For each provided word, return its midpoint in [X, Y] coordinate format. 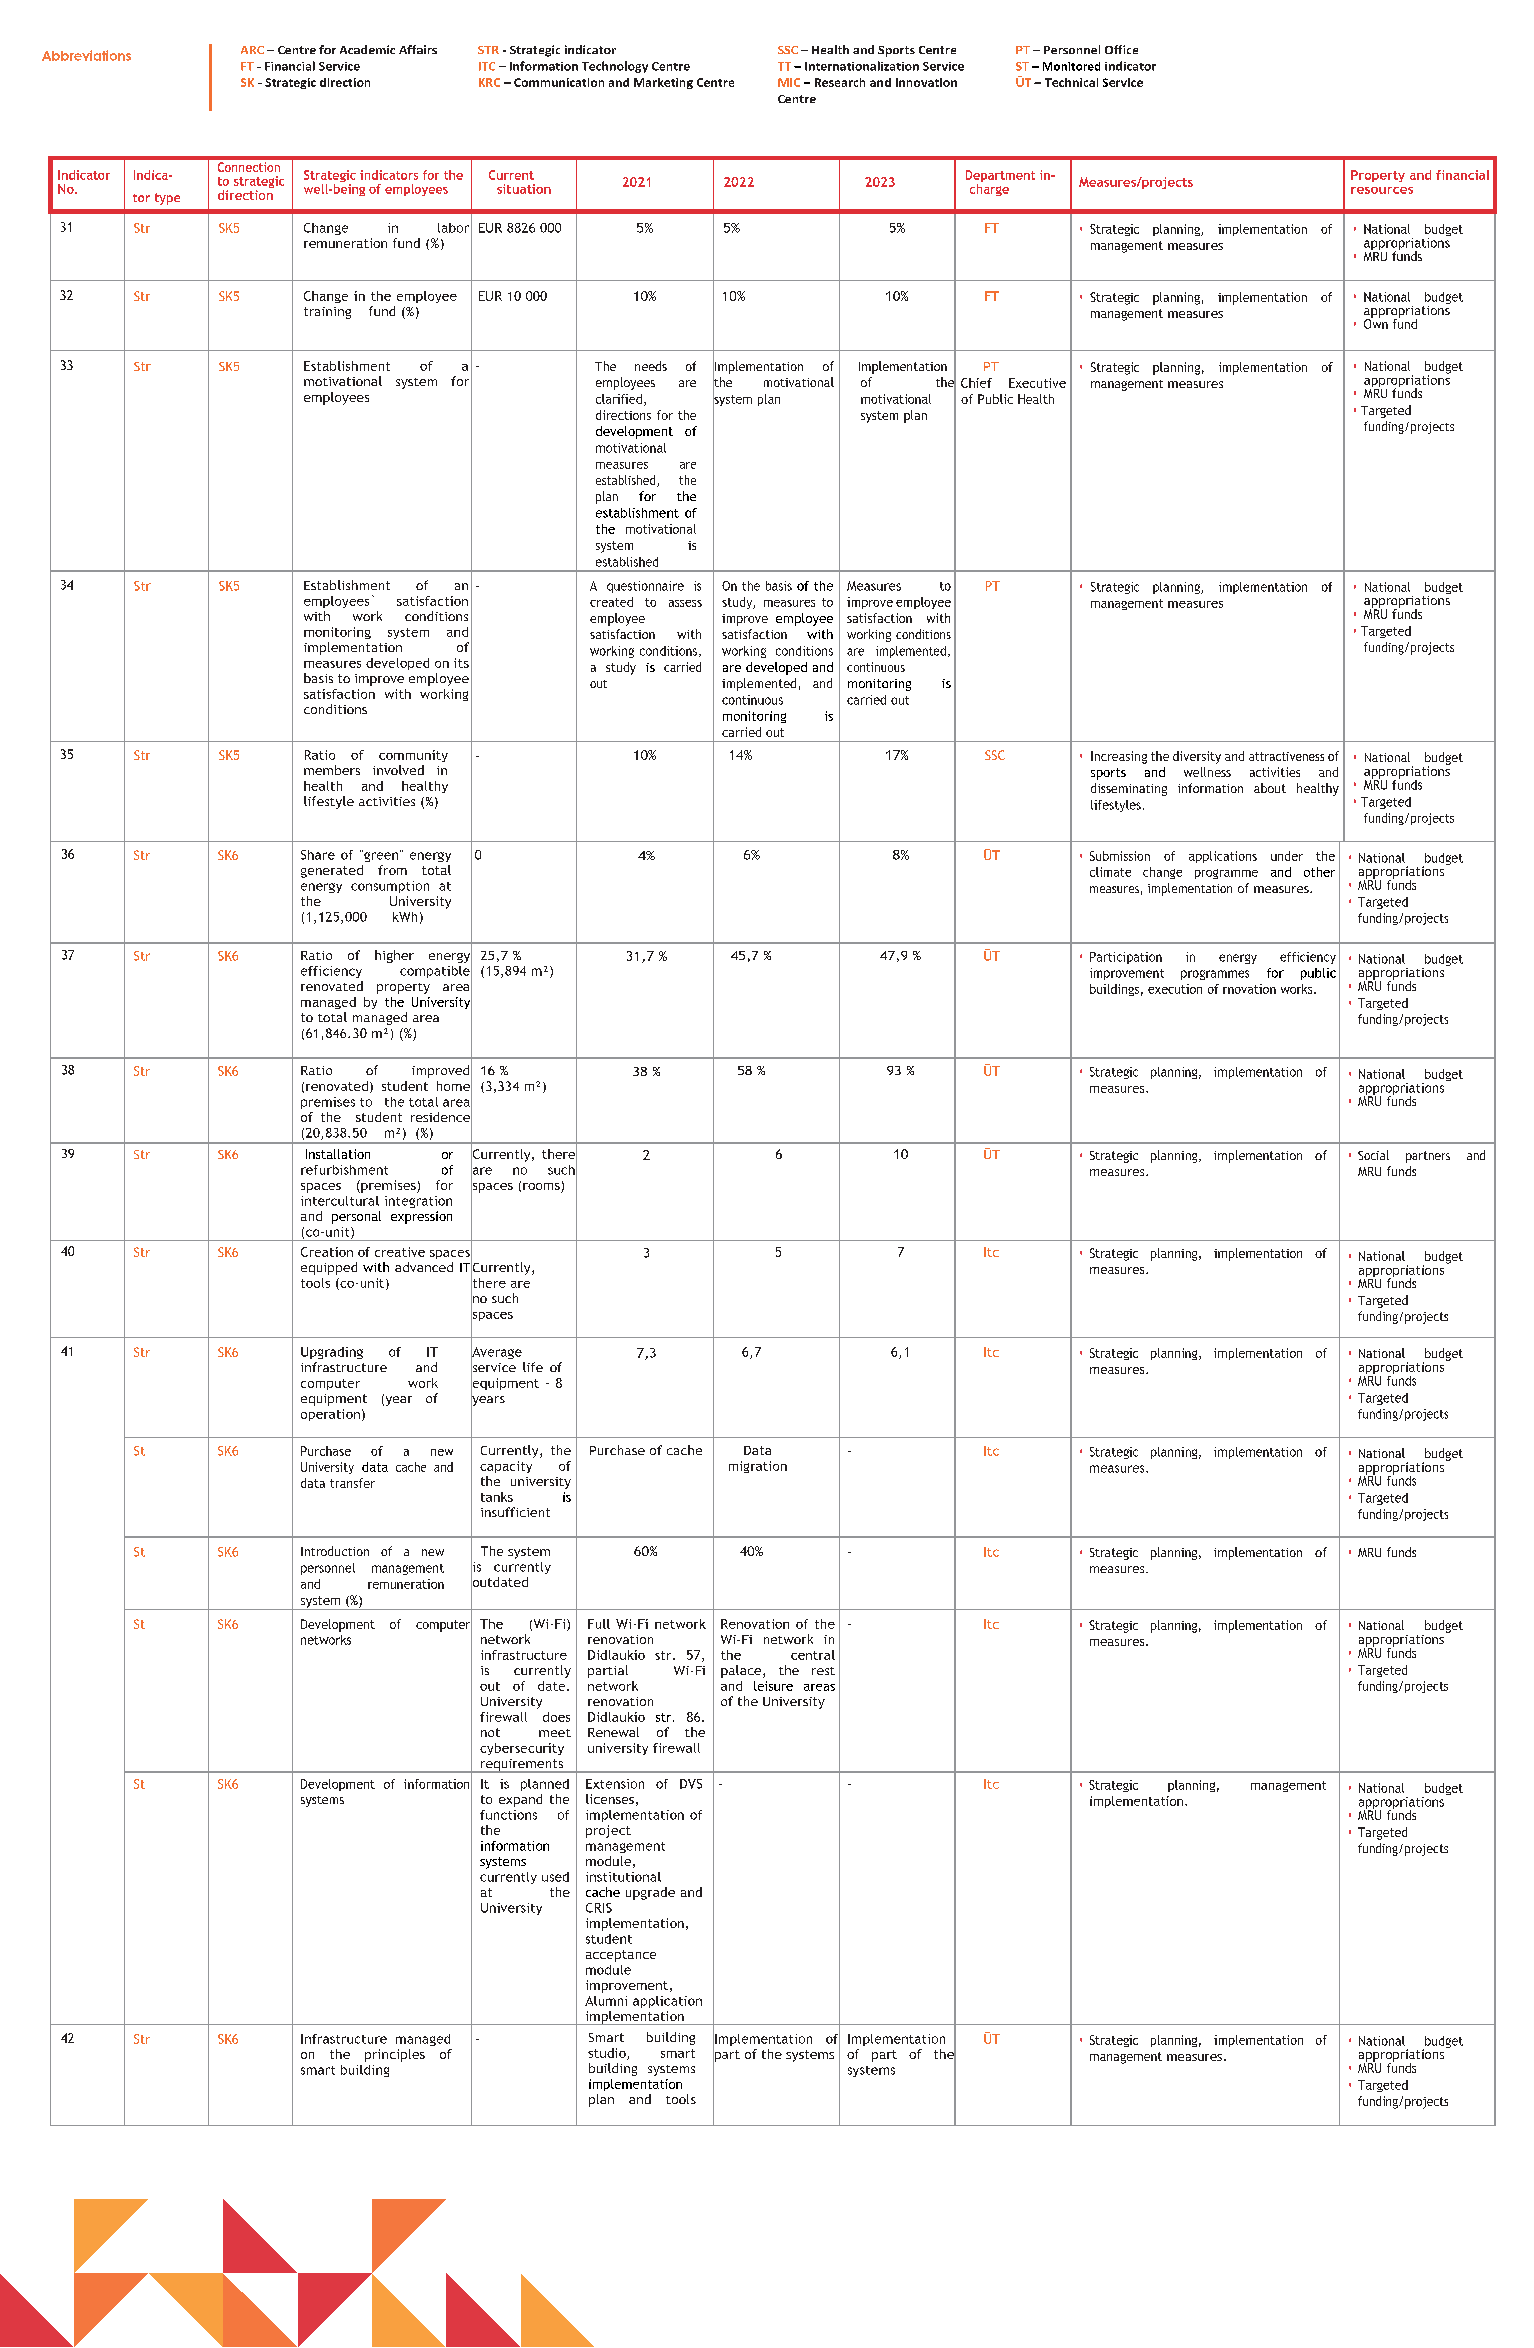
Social [1373, 1155]
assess [685, 603]
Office [1121, 49]
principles [395, 2055]
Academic [367, 49]
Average [496, 1353]
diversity [1197, 757]
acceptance [621, 1956]
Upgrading [332, 1353]
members [332, 770]
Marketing [663, 83]
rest [823, 1671]
